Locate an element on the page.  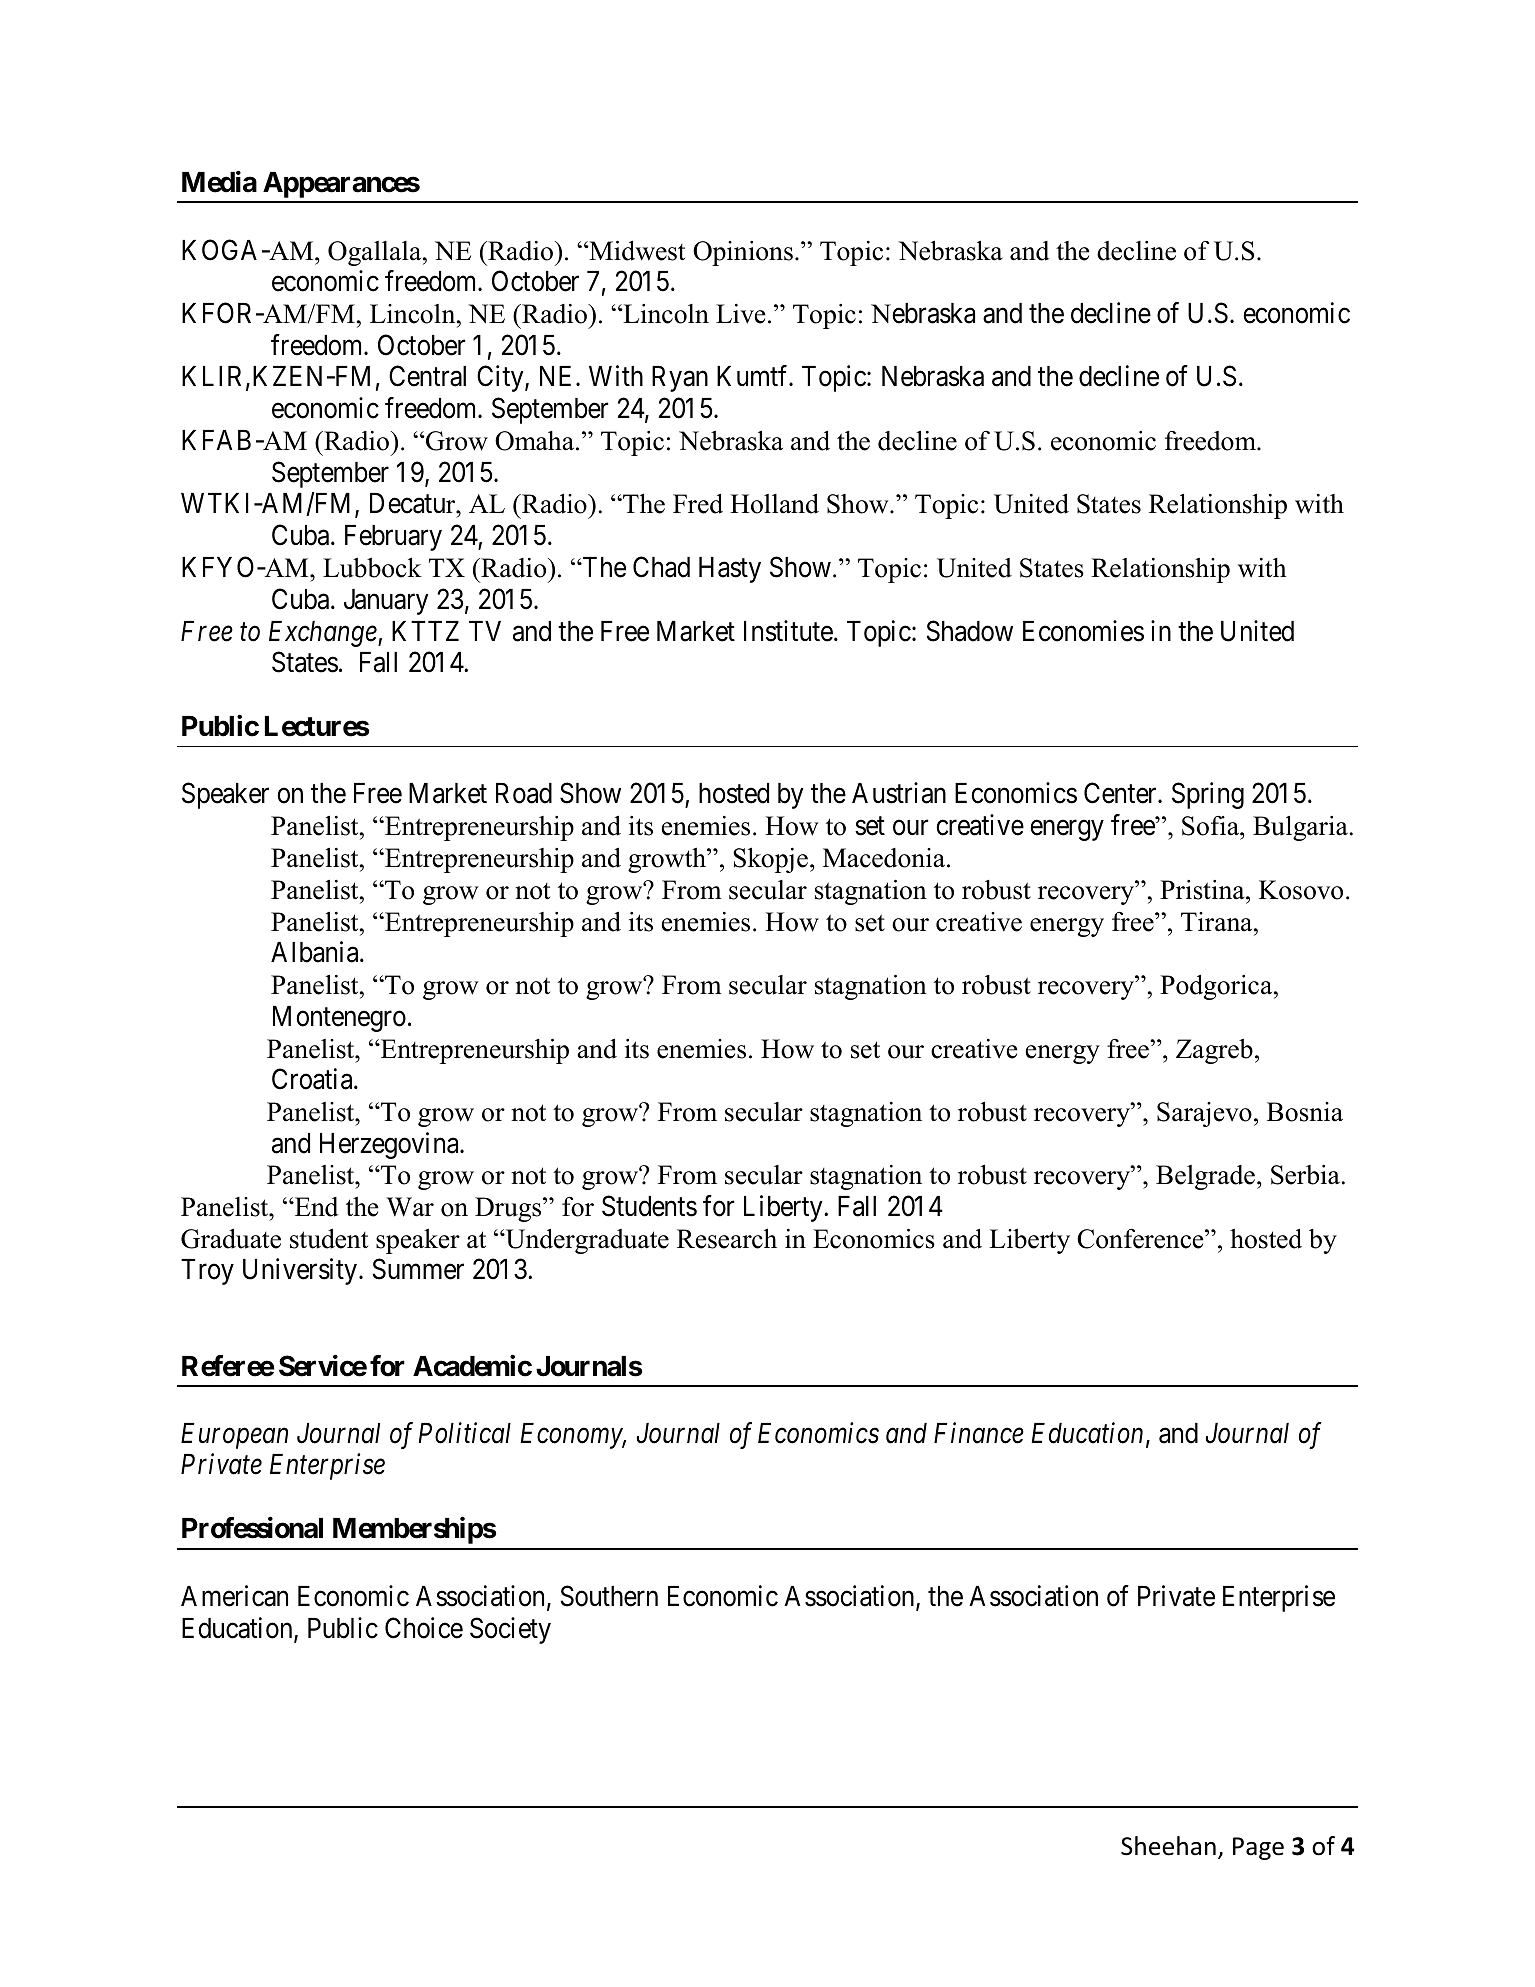
Choice is located at coordinates (424, 1628).
